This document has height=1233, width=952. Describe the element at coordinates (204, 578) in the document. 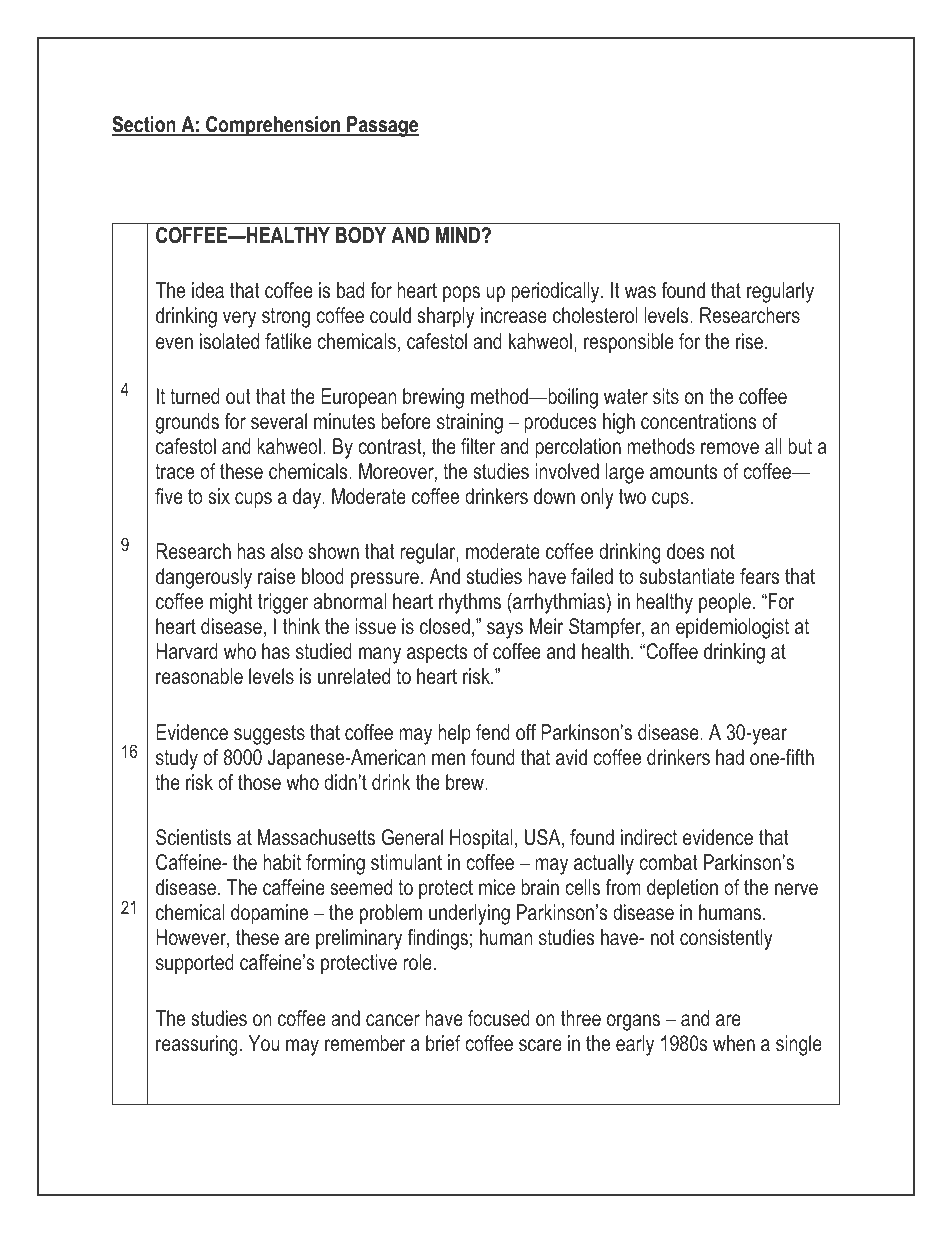

I see `dangerously` at that location.
